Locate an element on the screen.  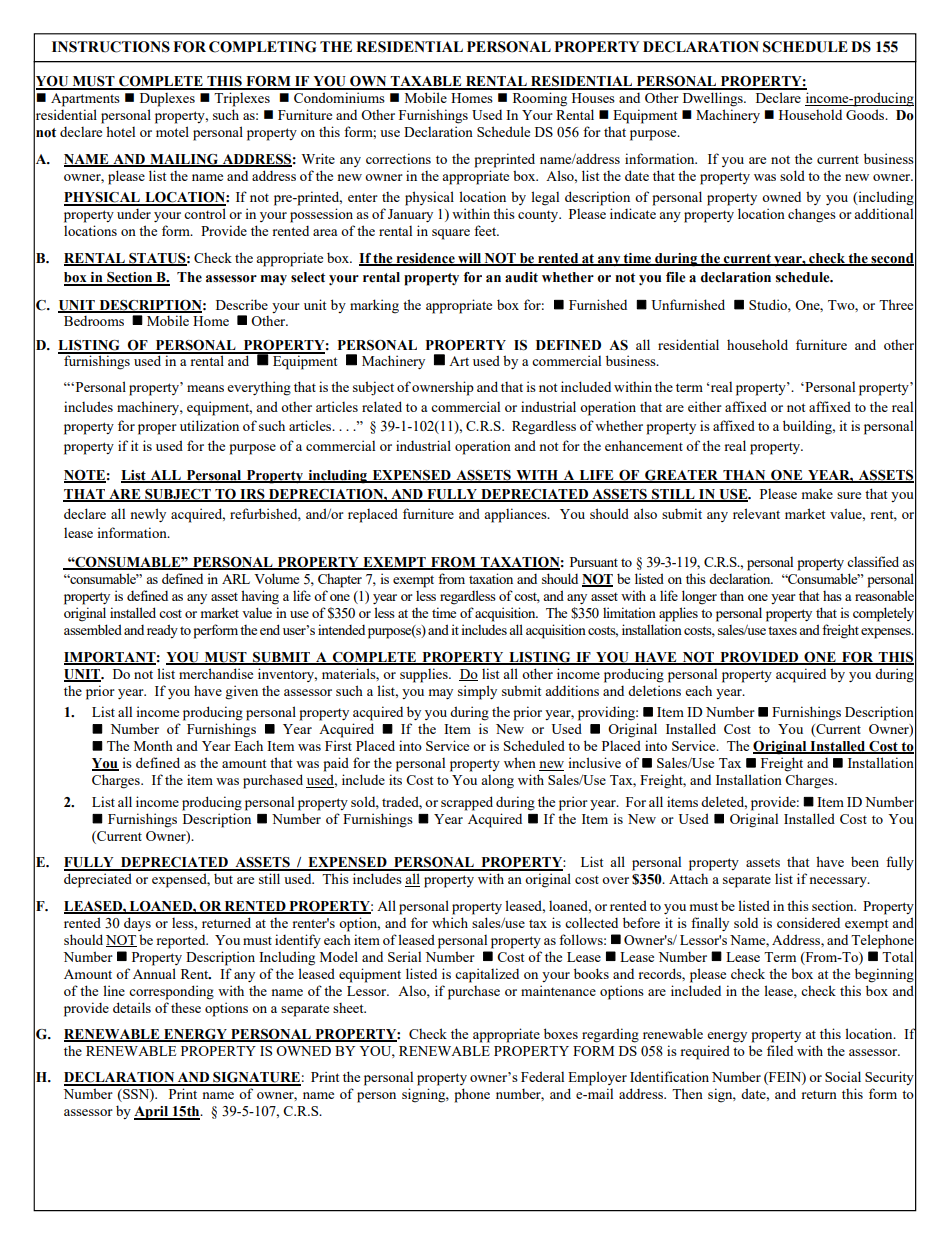
April is located at coordinates (152, 1113).
